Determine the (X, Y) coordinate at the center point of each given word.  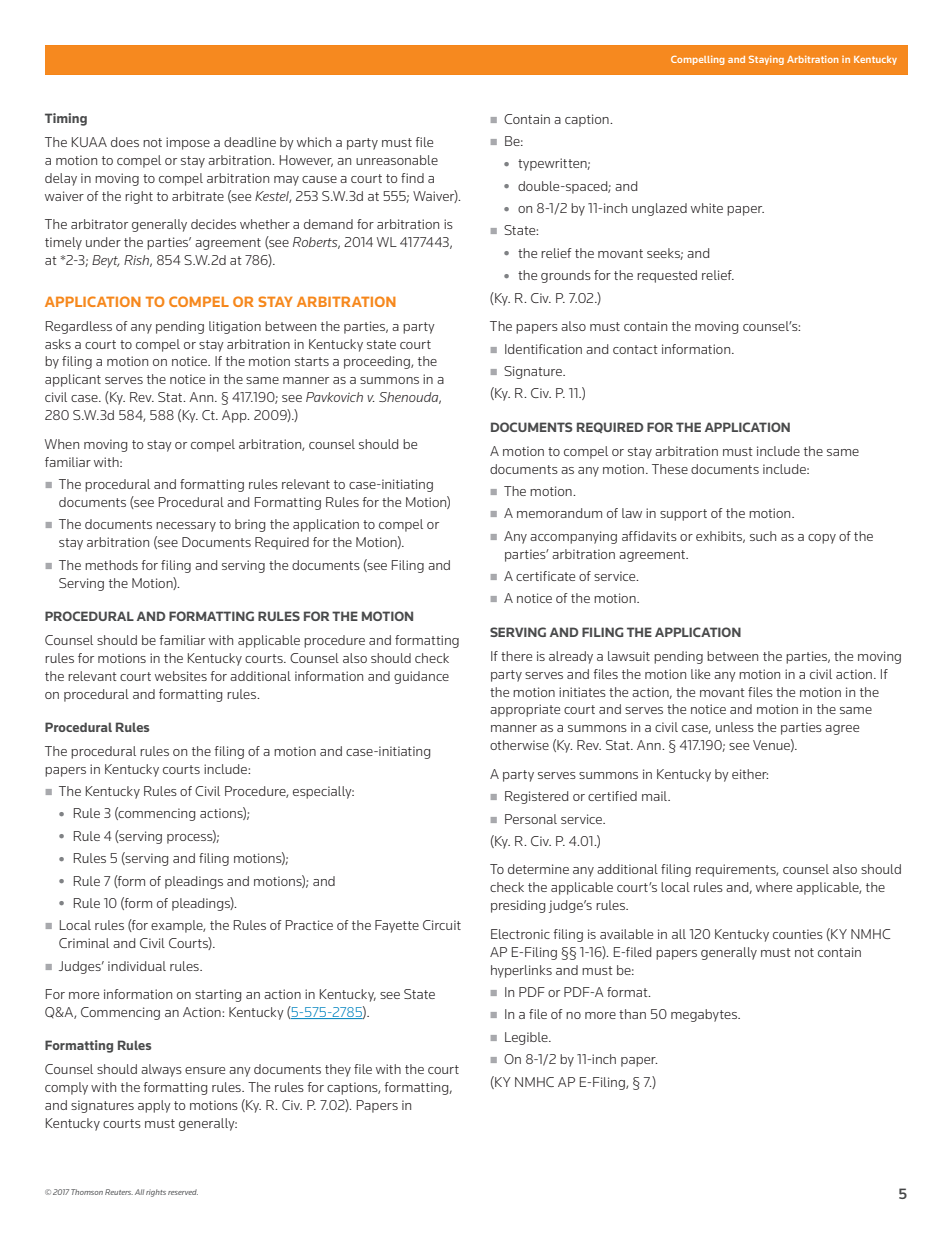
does (125, 142)
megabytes (705, 1015)
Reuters (119, 1192)
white (707, 208)
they (338, 1070)
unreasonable (397, 160)
